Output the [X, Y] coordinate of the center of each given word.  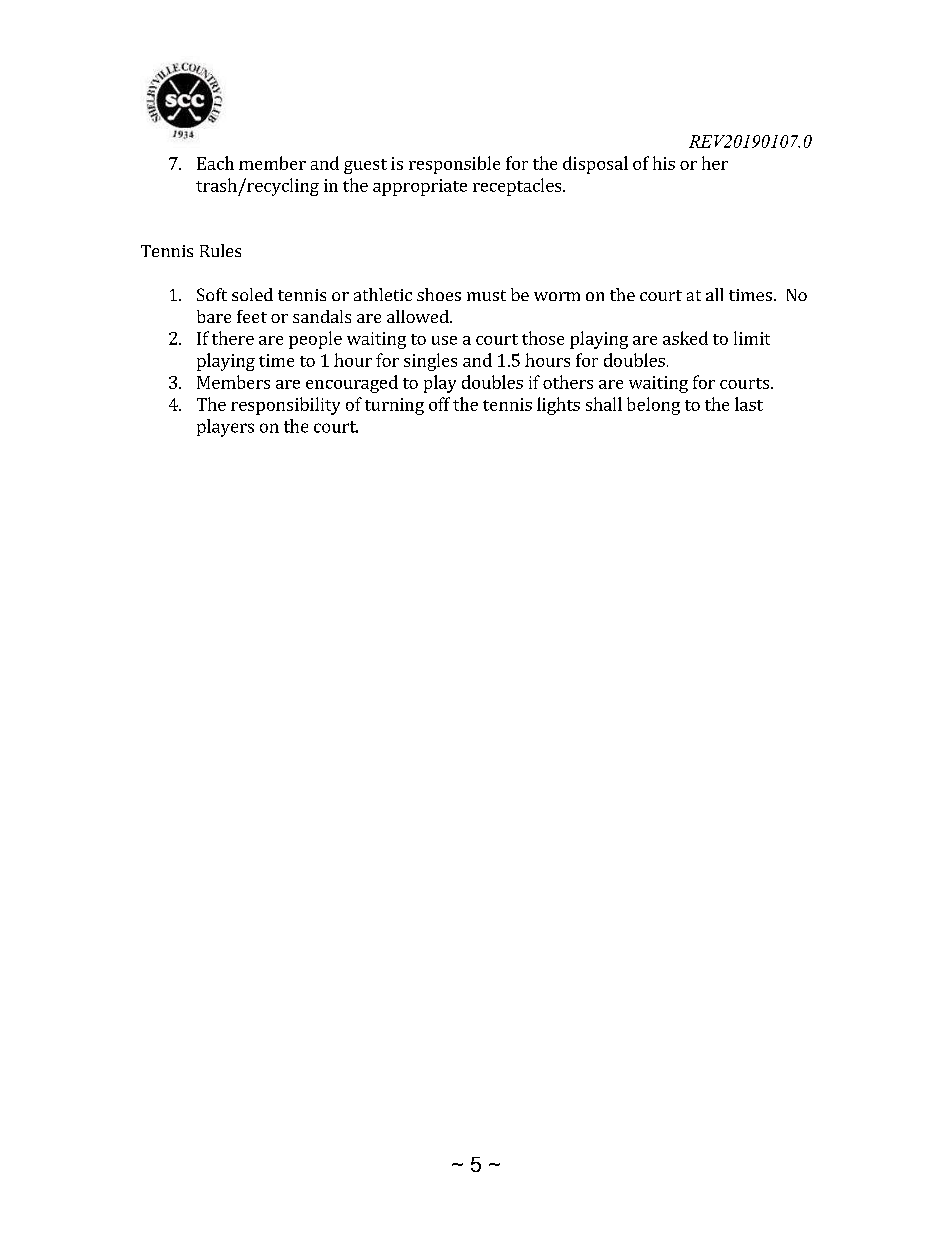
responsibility [285, 406]
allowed [419, 316]
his [664, 163]
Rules [220, 250]
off [439, 404]
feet [252, 316]
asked [685, 338]
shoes [439, 294]
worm [557, 296]
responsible [454, 165]
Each [215, 163]
